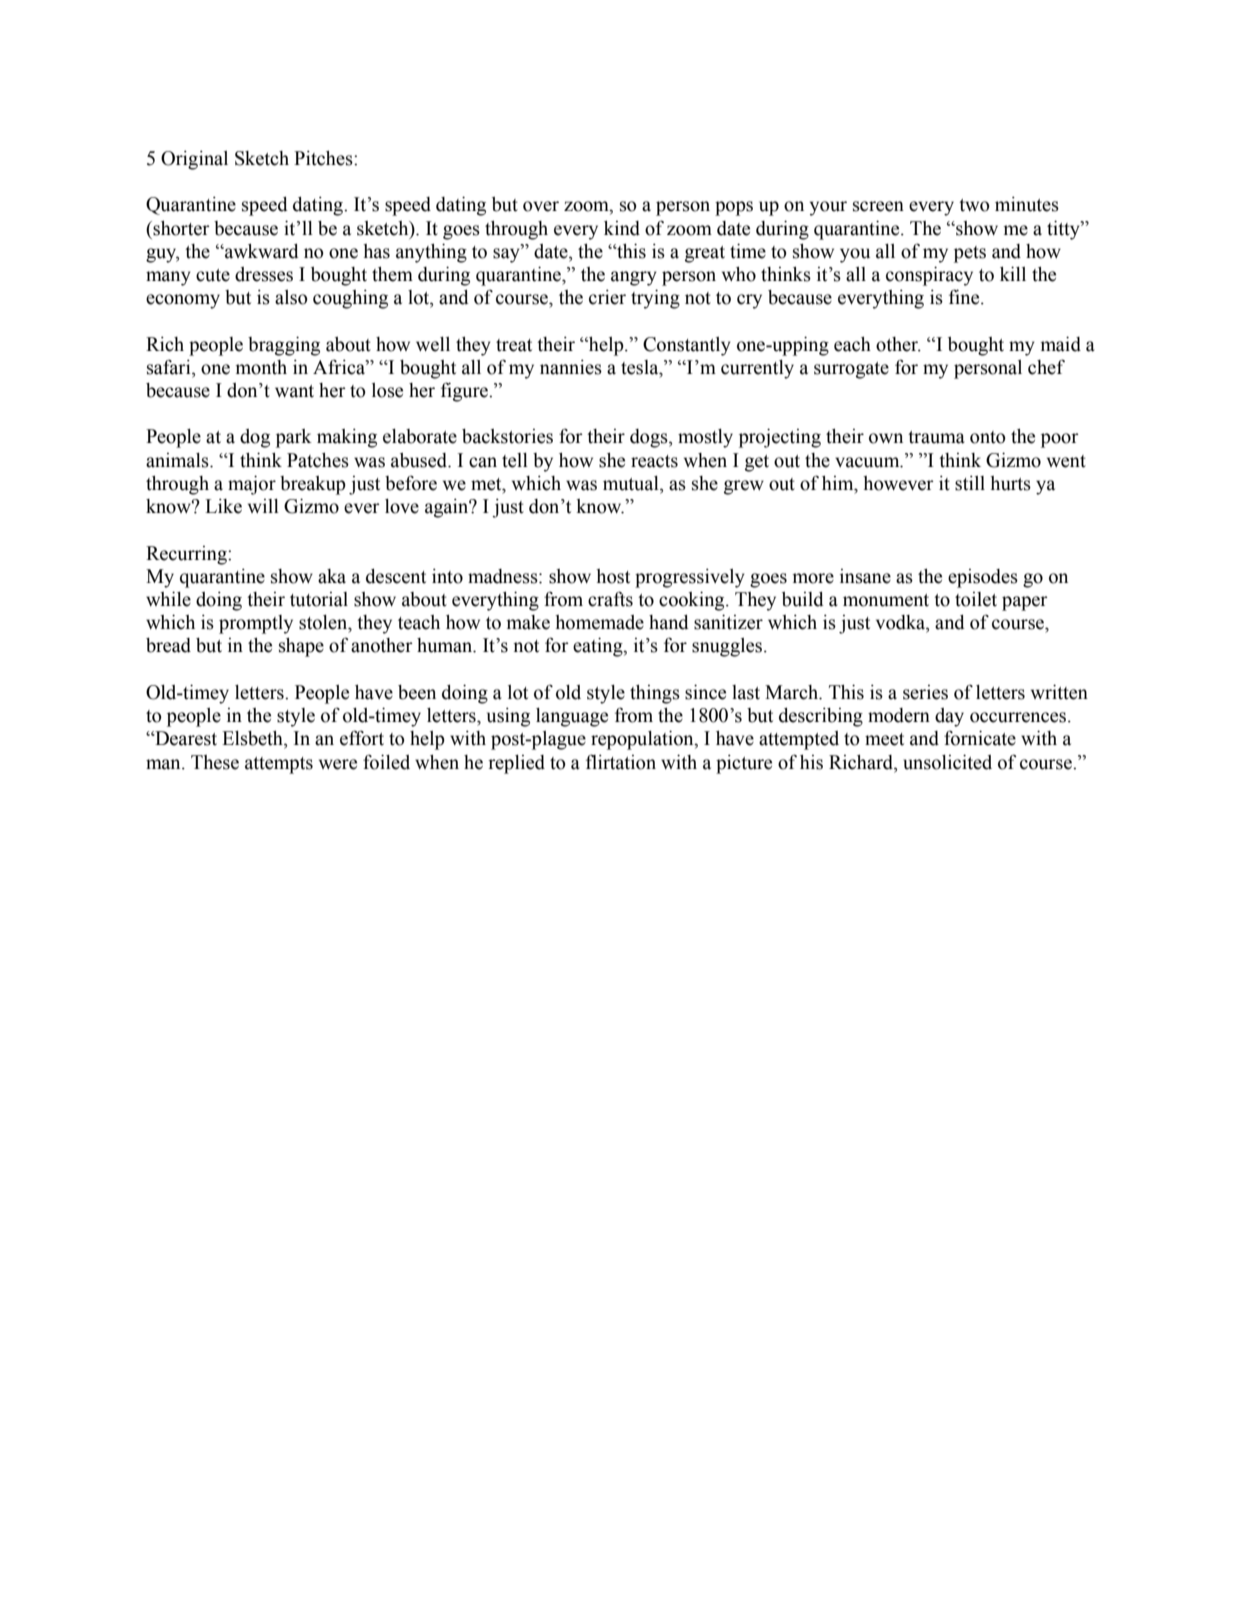 This screenshot has height=1606, width=1241. Describe the element at coordinates (974, 205) in the screenshot. I see `two` at that location.
